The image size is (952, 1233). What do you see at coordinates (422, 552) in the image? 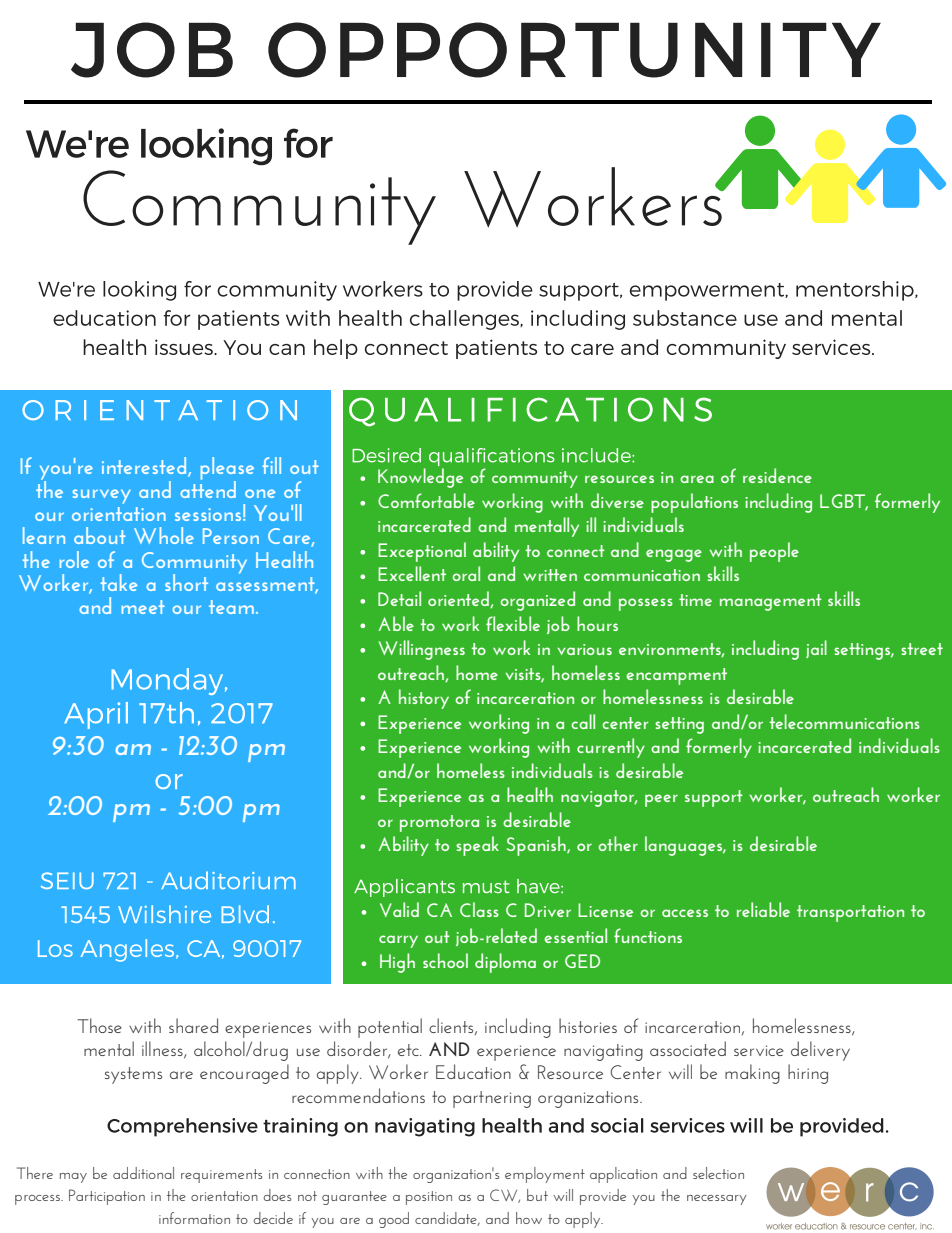
I see `Exceptional` at bounding box center [422, 552].
